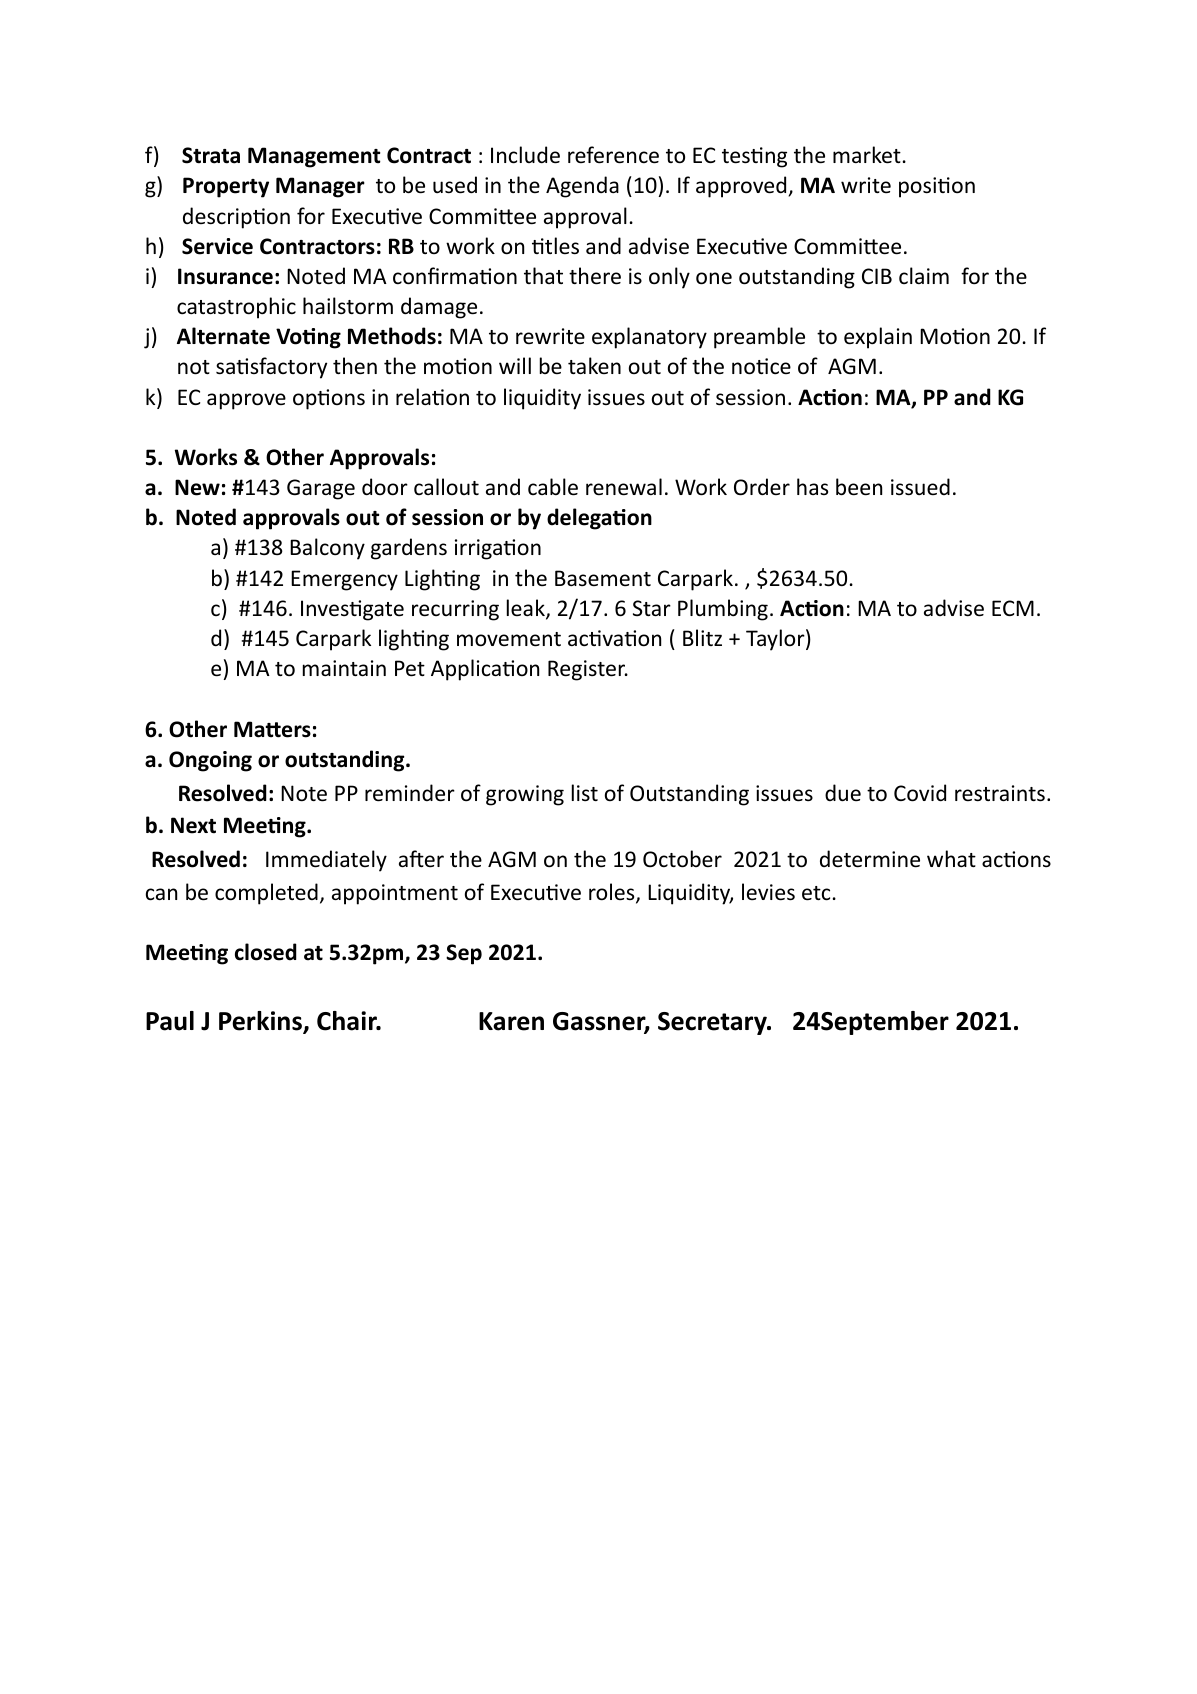 Image resolution: width=1197 pixels, height=1694 pixels. What do you see at coordinates (511, 1021) in the document?
I see `Karen` at bounding box center [511, 1021].
